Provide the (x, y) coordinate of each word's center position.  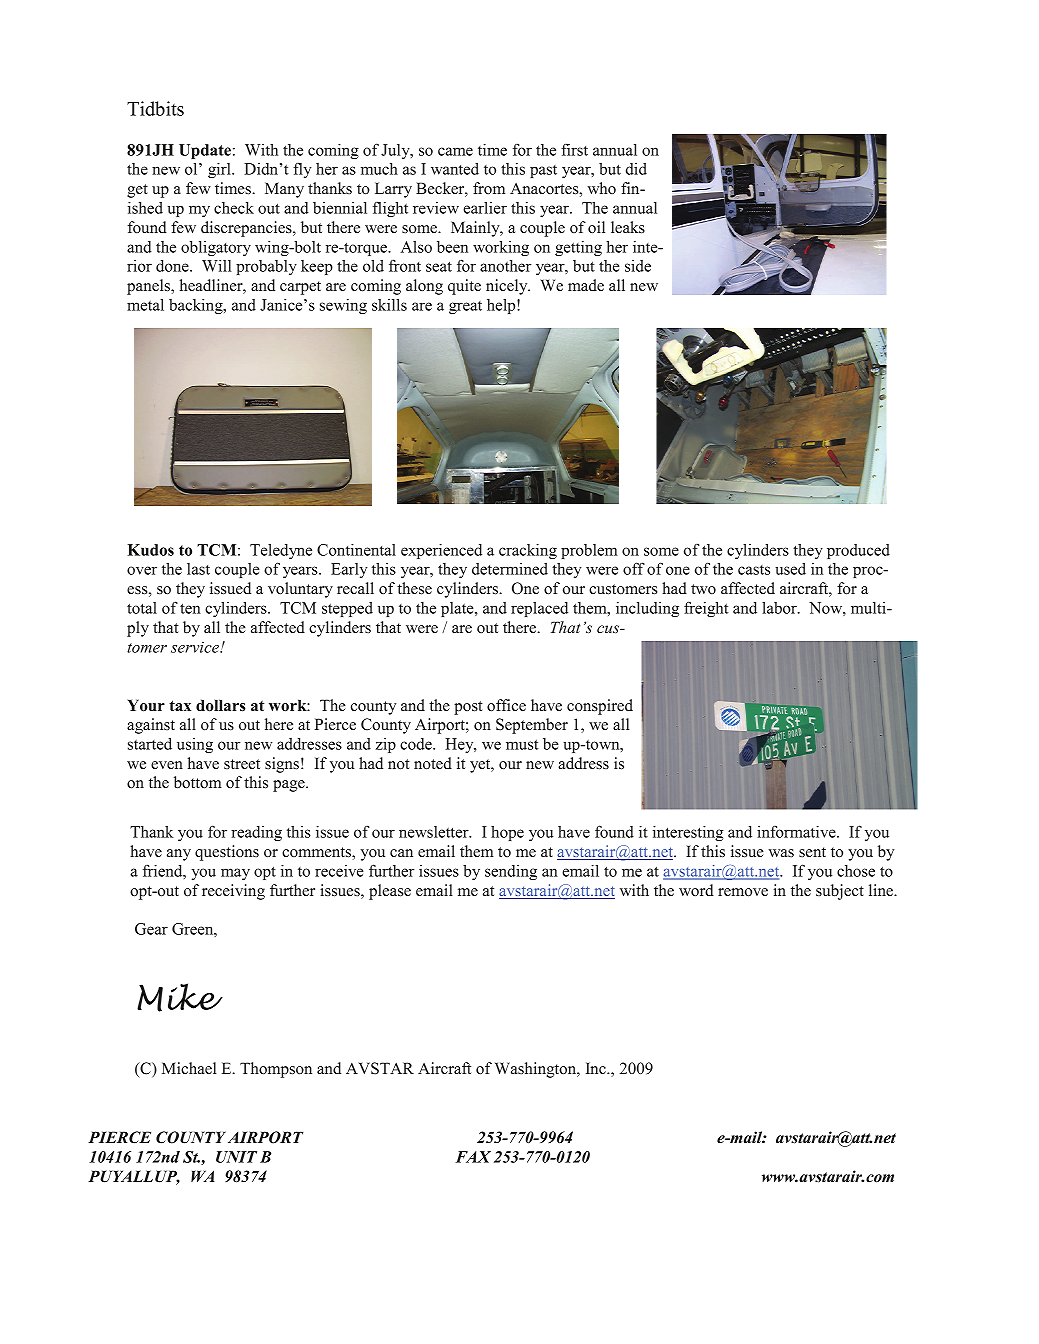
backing (197, 306)
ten (190, 608)
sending (511, 872)
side (638, 266)
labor (780, 608)
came (455, 151)
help (502, 306)
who (602, 188)
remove (743, 892)
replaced (539, 609)
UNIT (236, 1157)
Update (205, 151)
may (235, 874)
